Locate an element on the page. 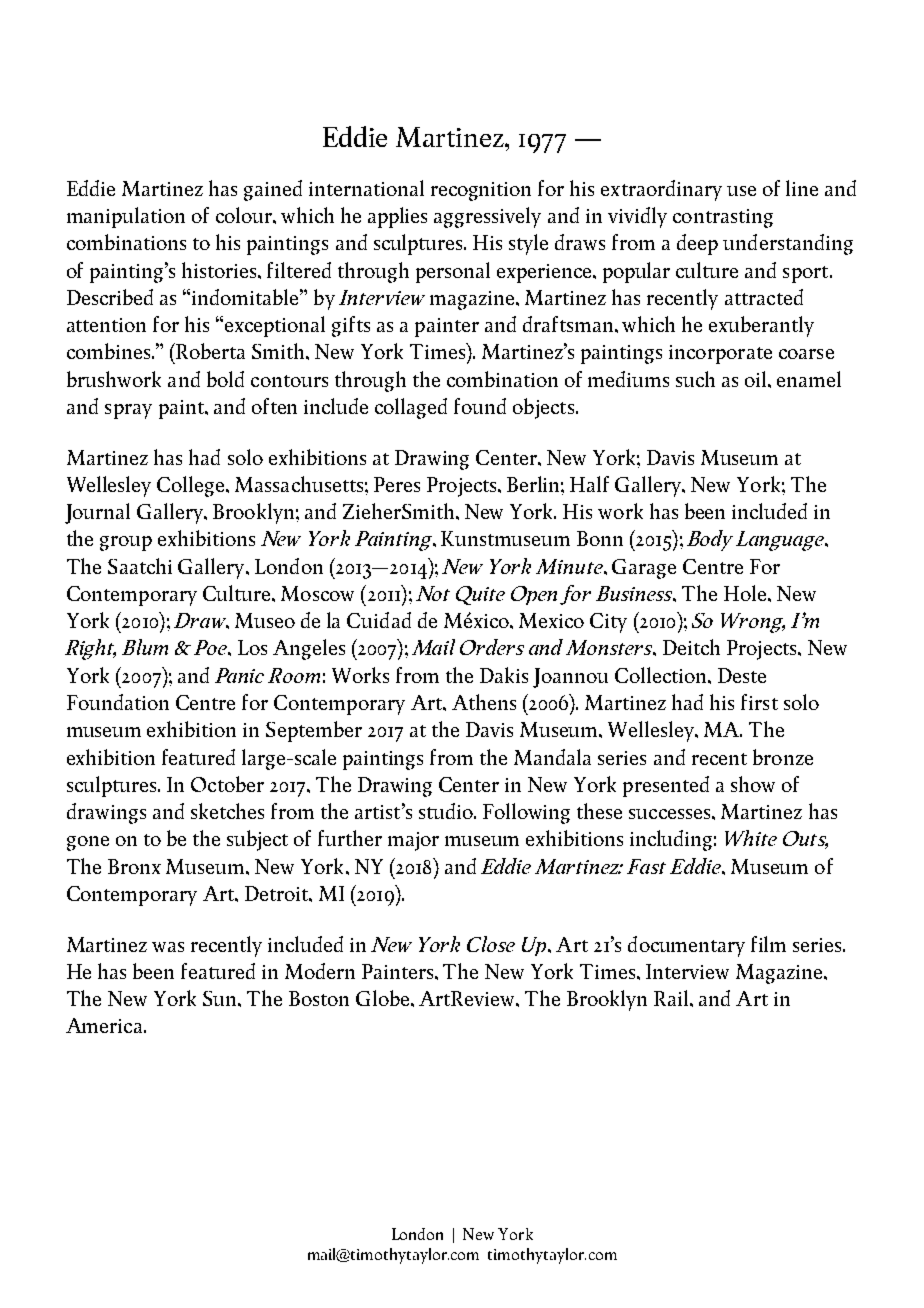  Sun is located at coordinates (221, 998).
